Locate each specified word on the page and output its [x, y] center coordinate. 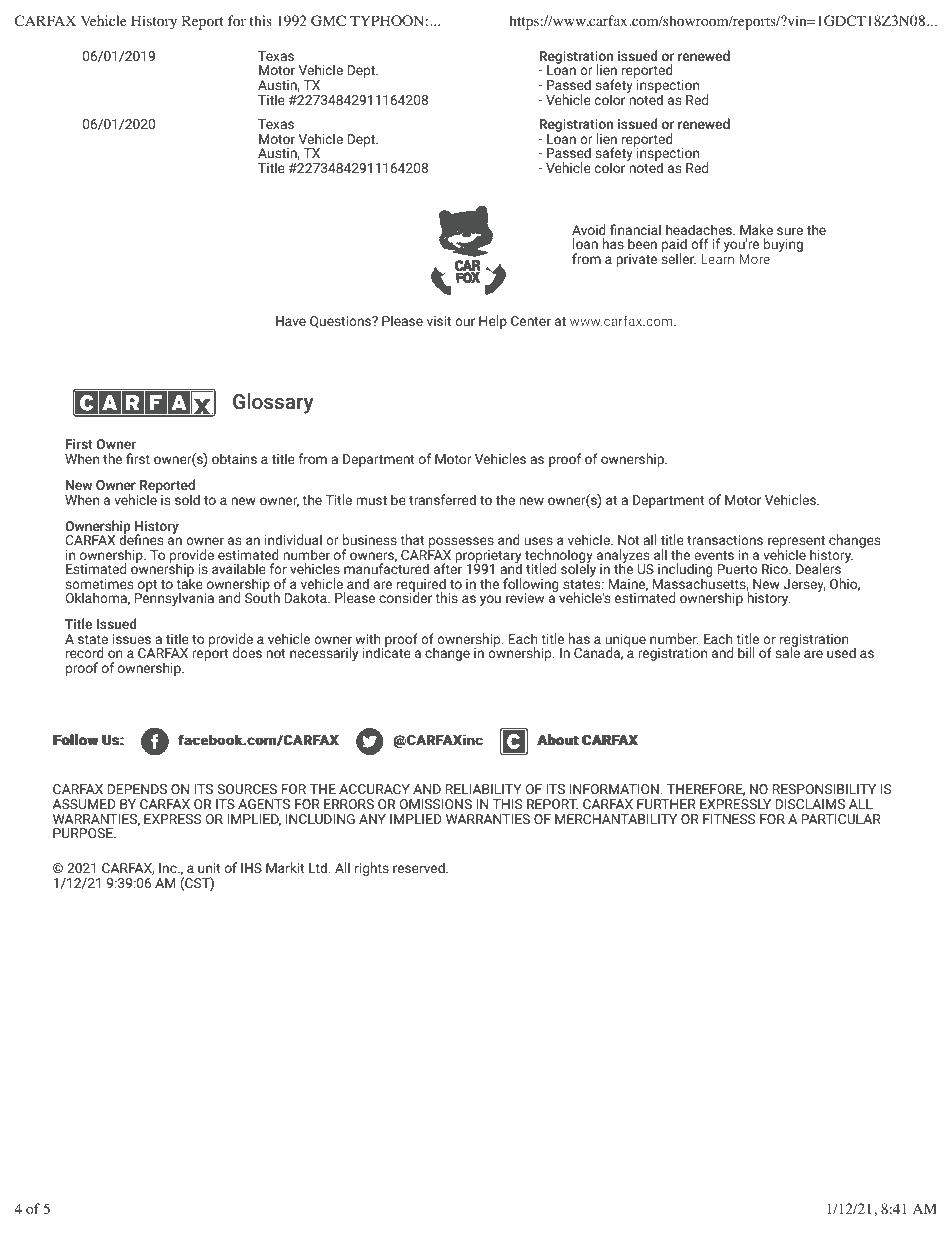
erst [138, 458]
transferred [442, 499]
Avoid [589, 229]
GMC [328, 21]
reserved [420, 867]
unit [209, 868]
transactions [725, 540]
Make [756, 229]
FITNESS [729, 819]
